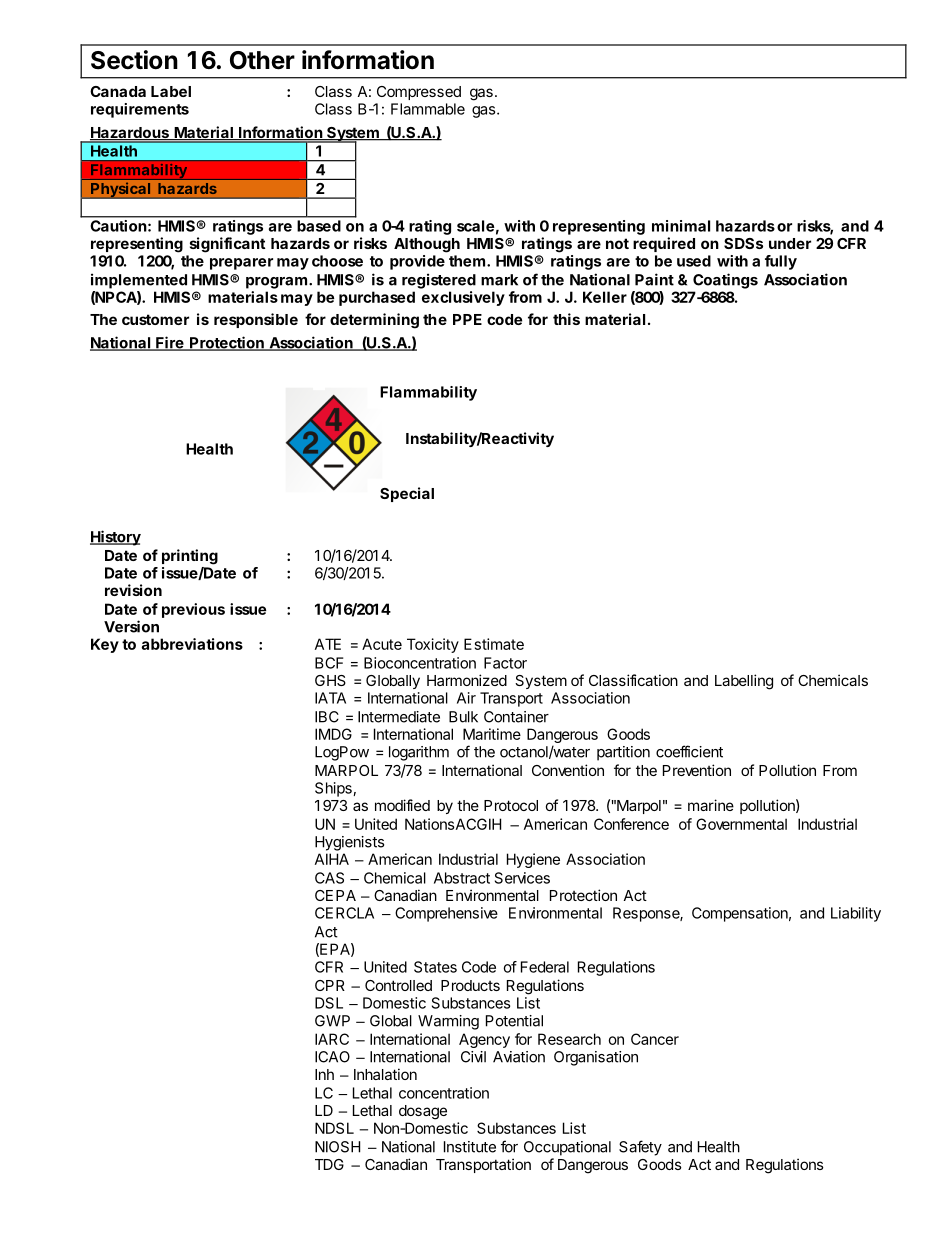 This image has height=1233, width=952. What do you see at coordinates (470, 1147) in the image?
I see `Institute` at bounding box center [470, 1147].
